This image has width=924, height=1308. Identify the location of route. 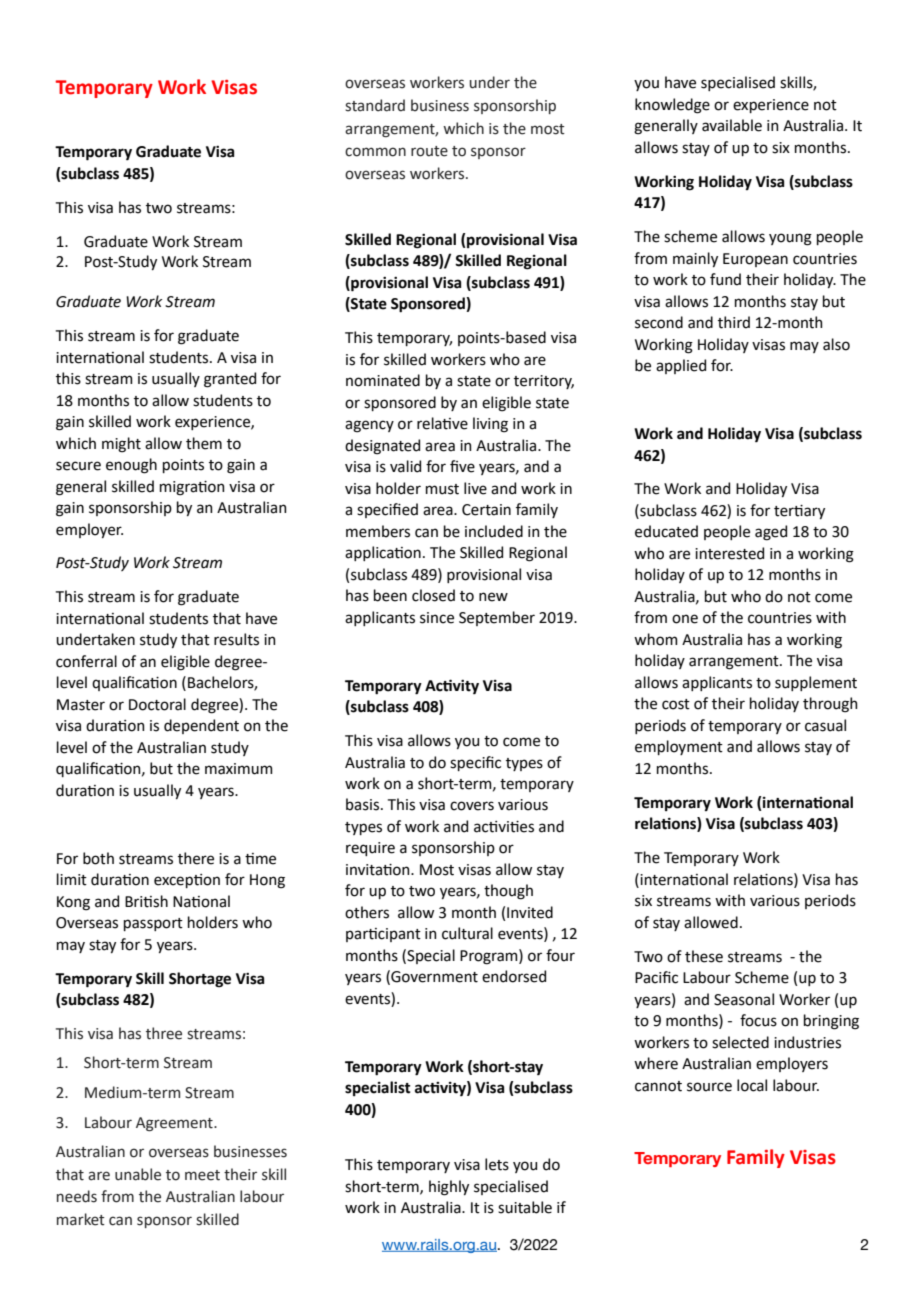
(429, 151).
